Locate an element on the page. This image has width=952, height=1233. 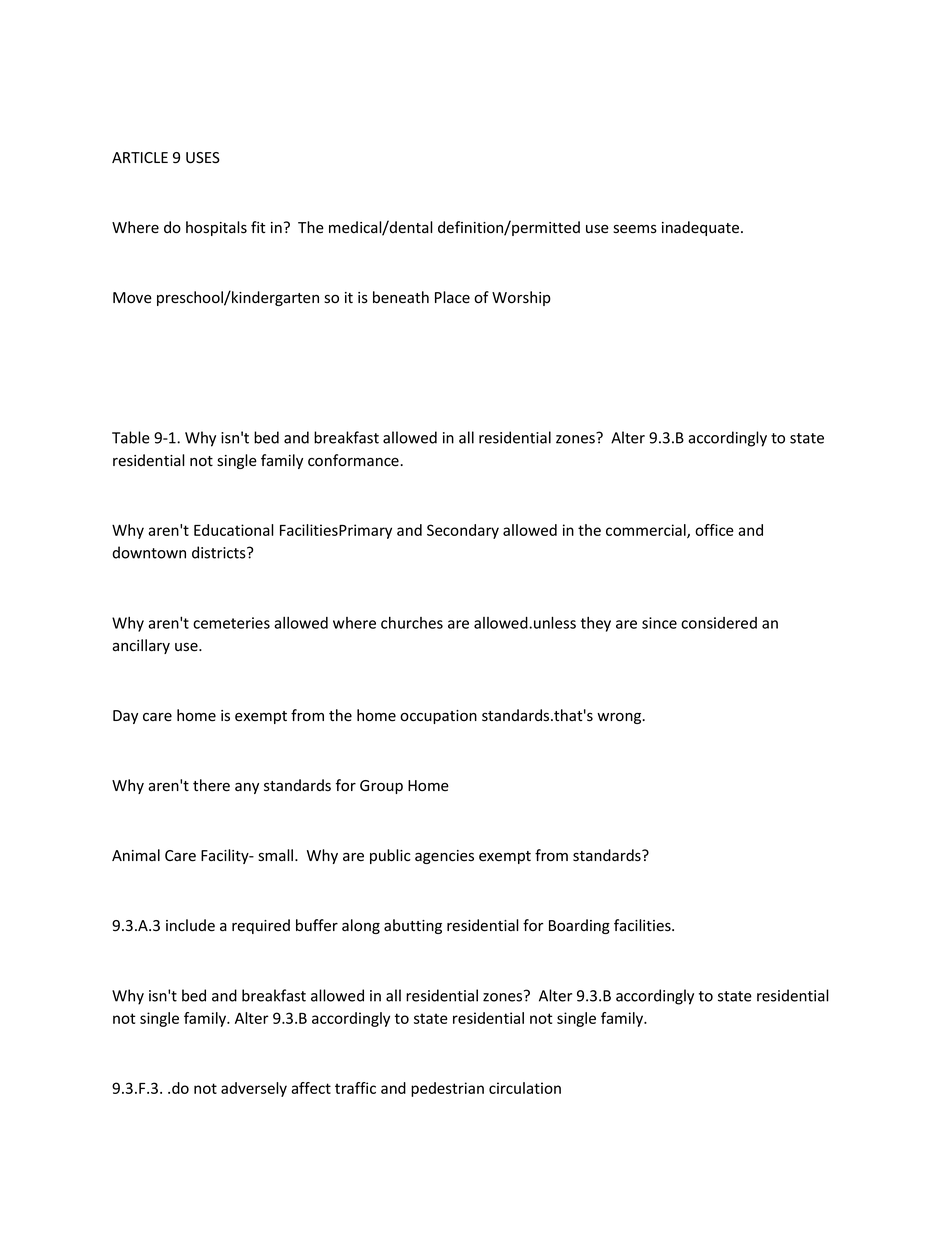
pedestrian is located at coordinates (447, 1089).
